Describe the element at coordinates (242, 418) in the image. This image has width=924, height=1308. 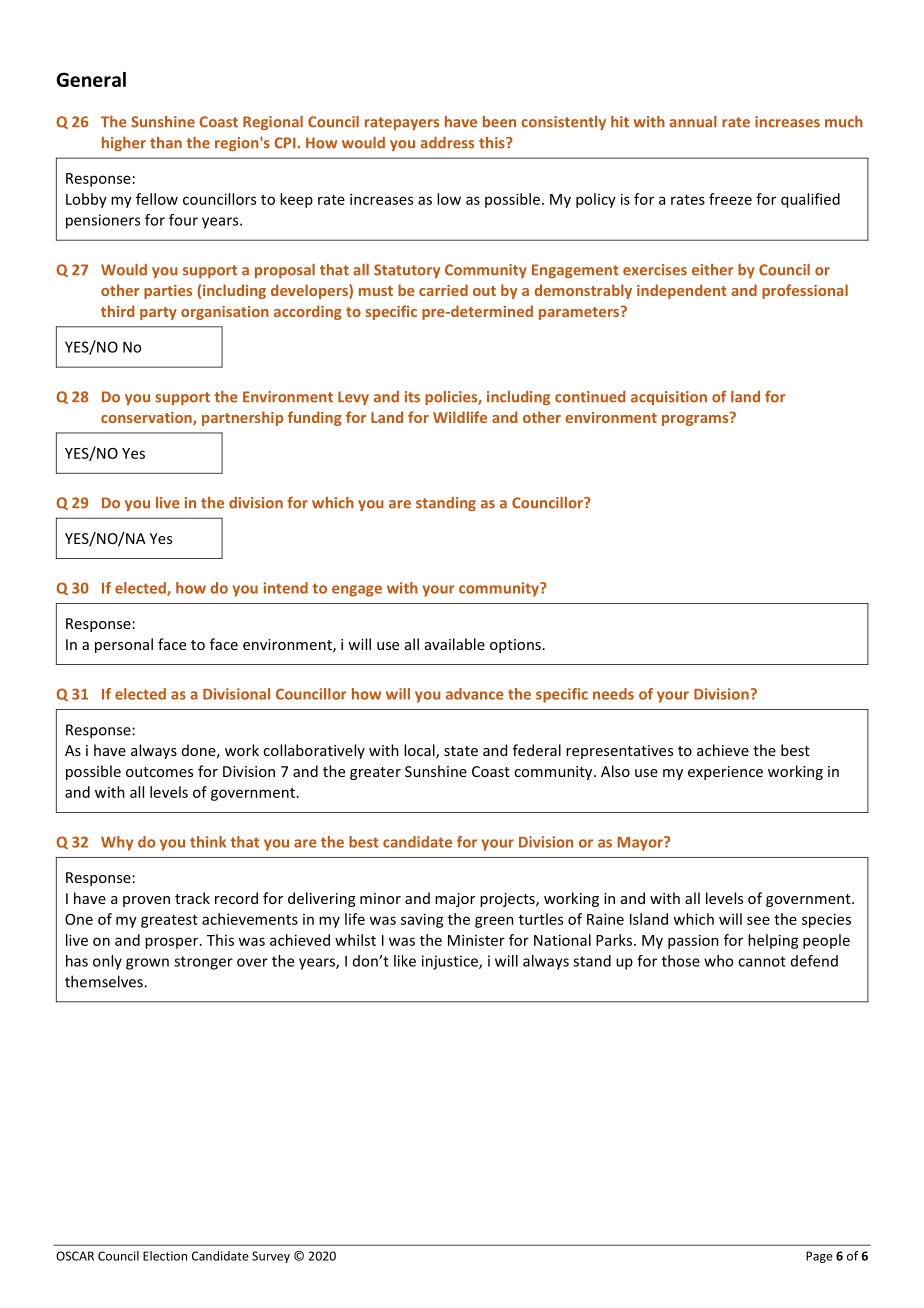
I see `partnership` at that location.
